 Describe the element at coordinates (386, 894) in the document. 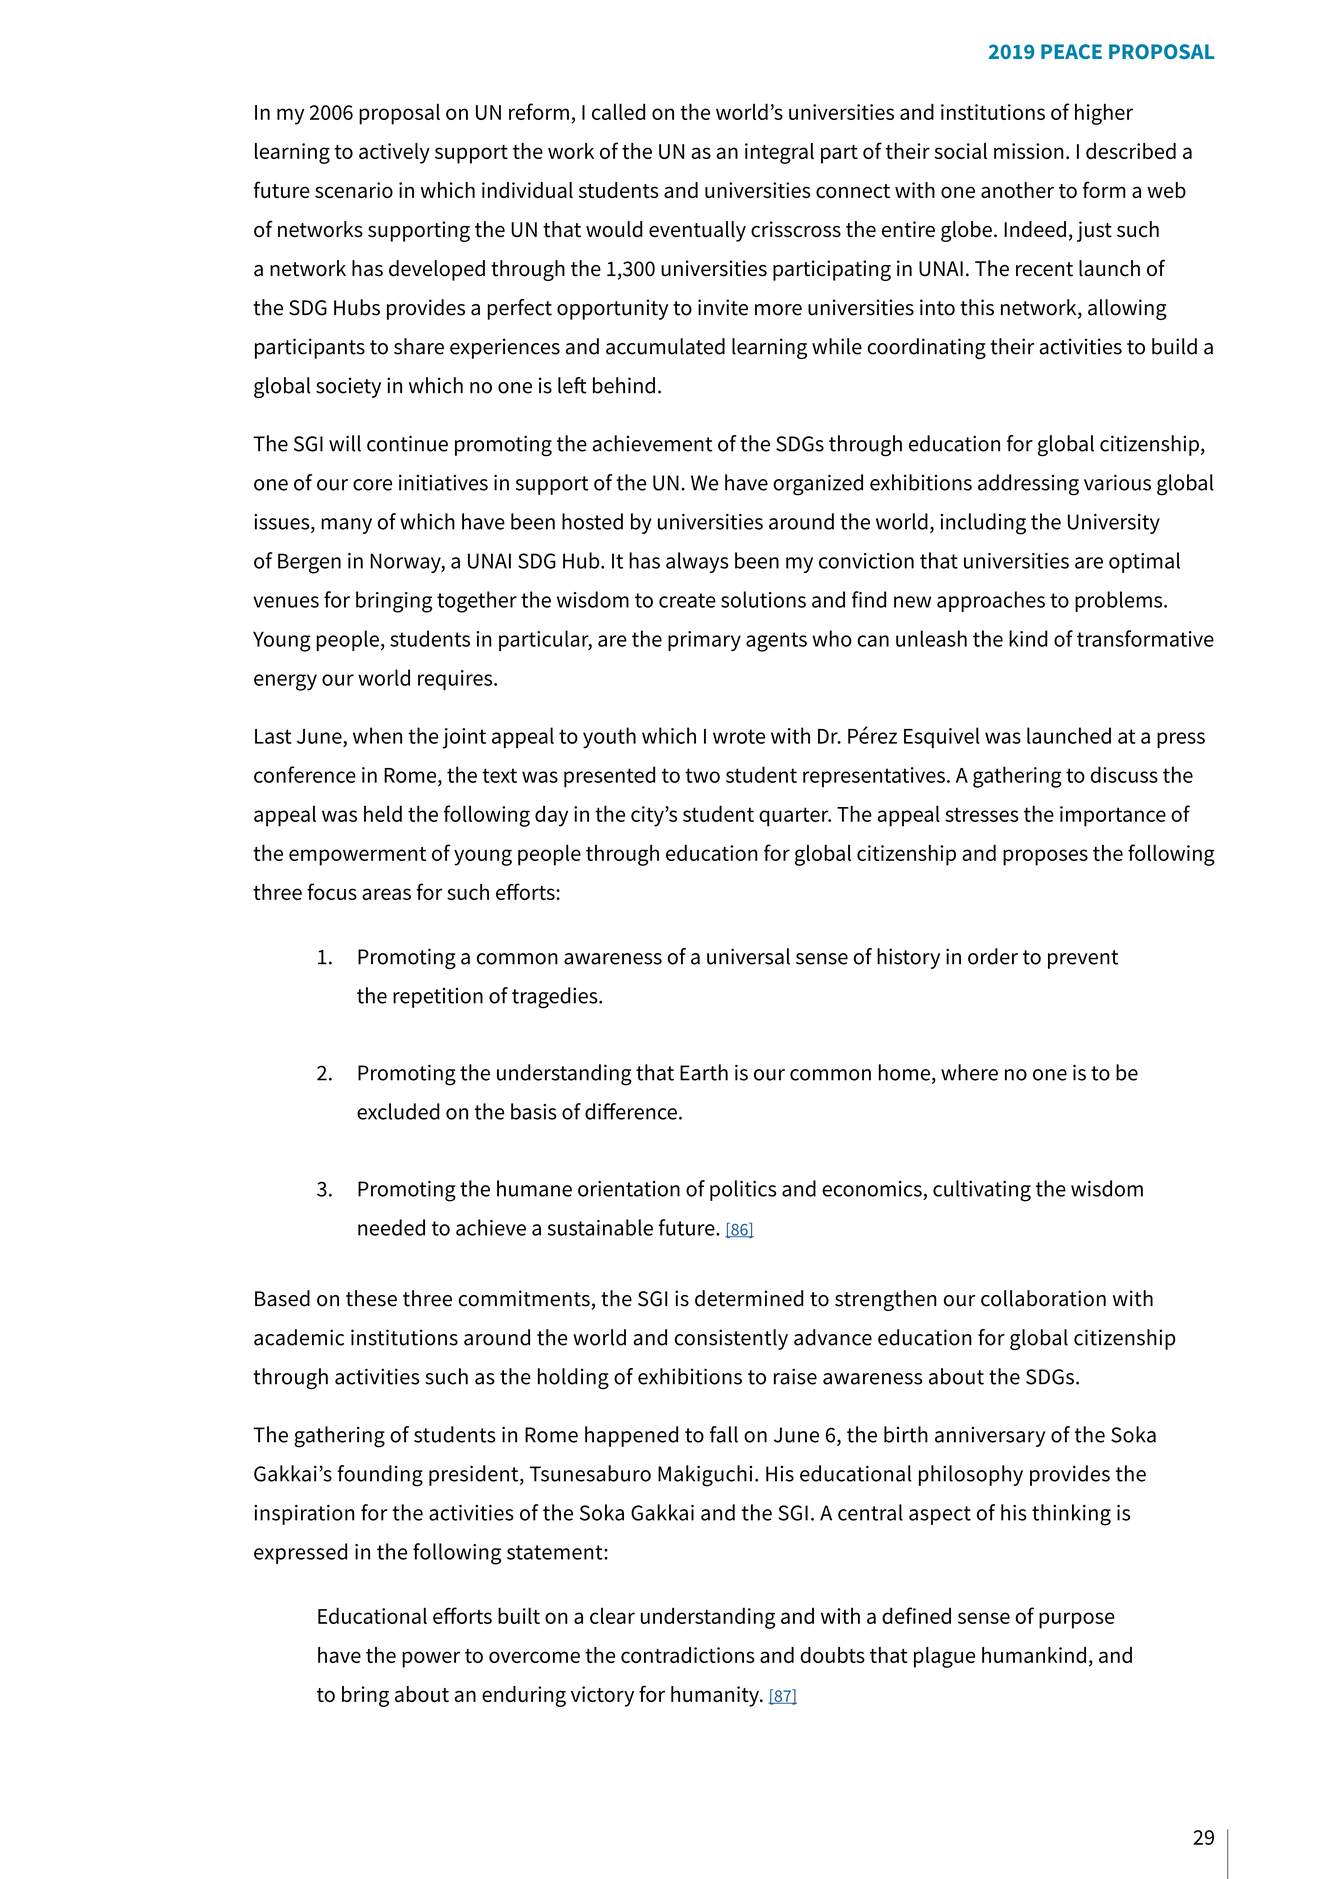

I see `areas` at that location.
